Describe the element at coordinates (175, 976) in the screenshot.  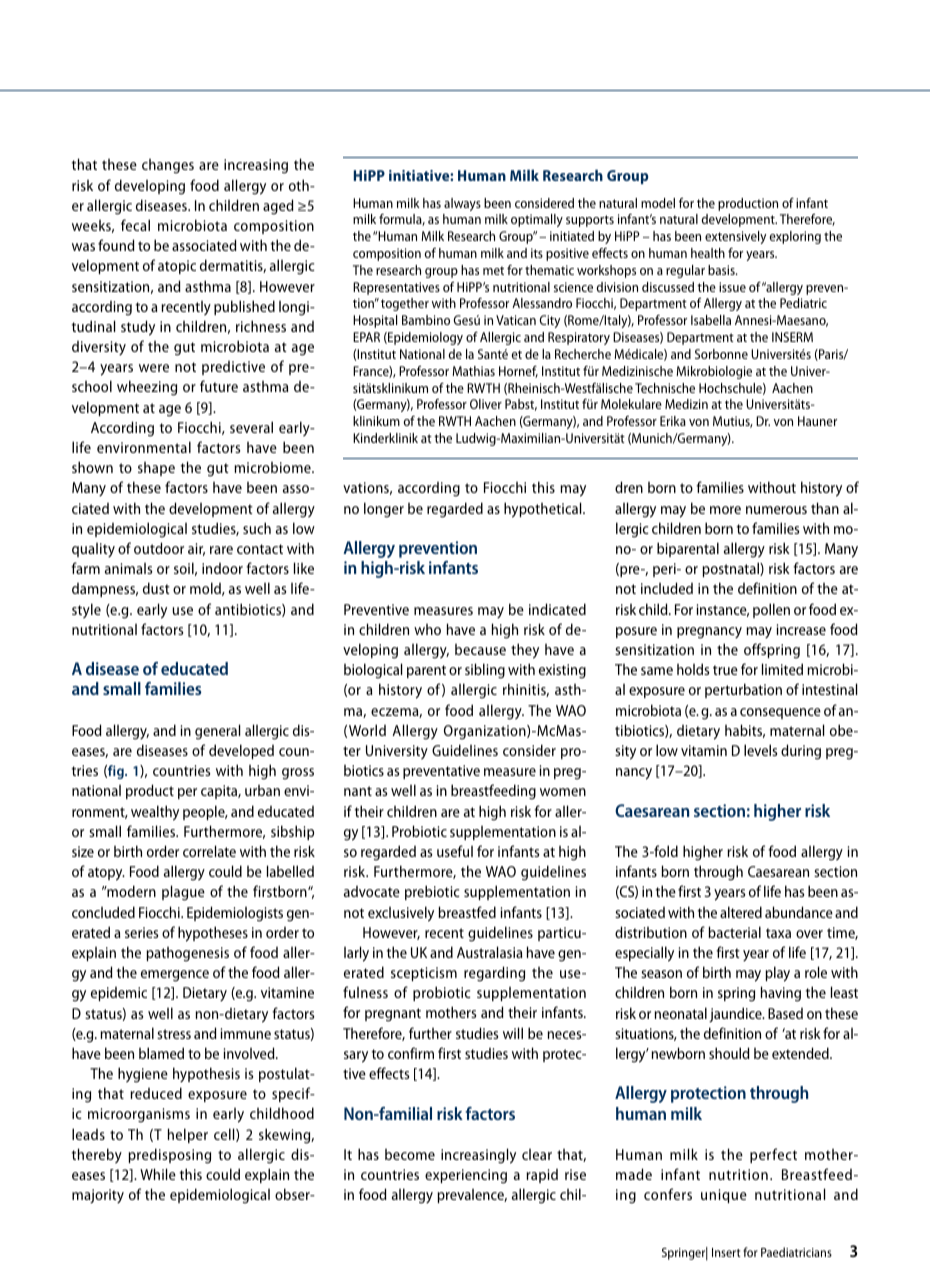
I see `emergence` at that location.
